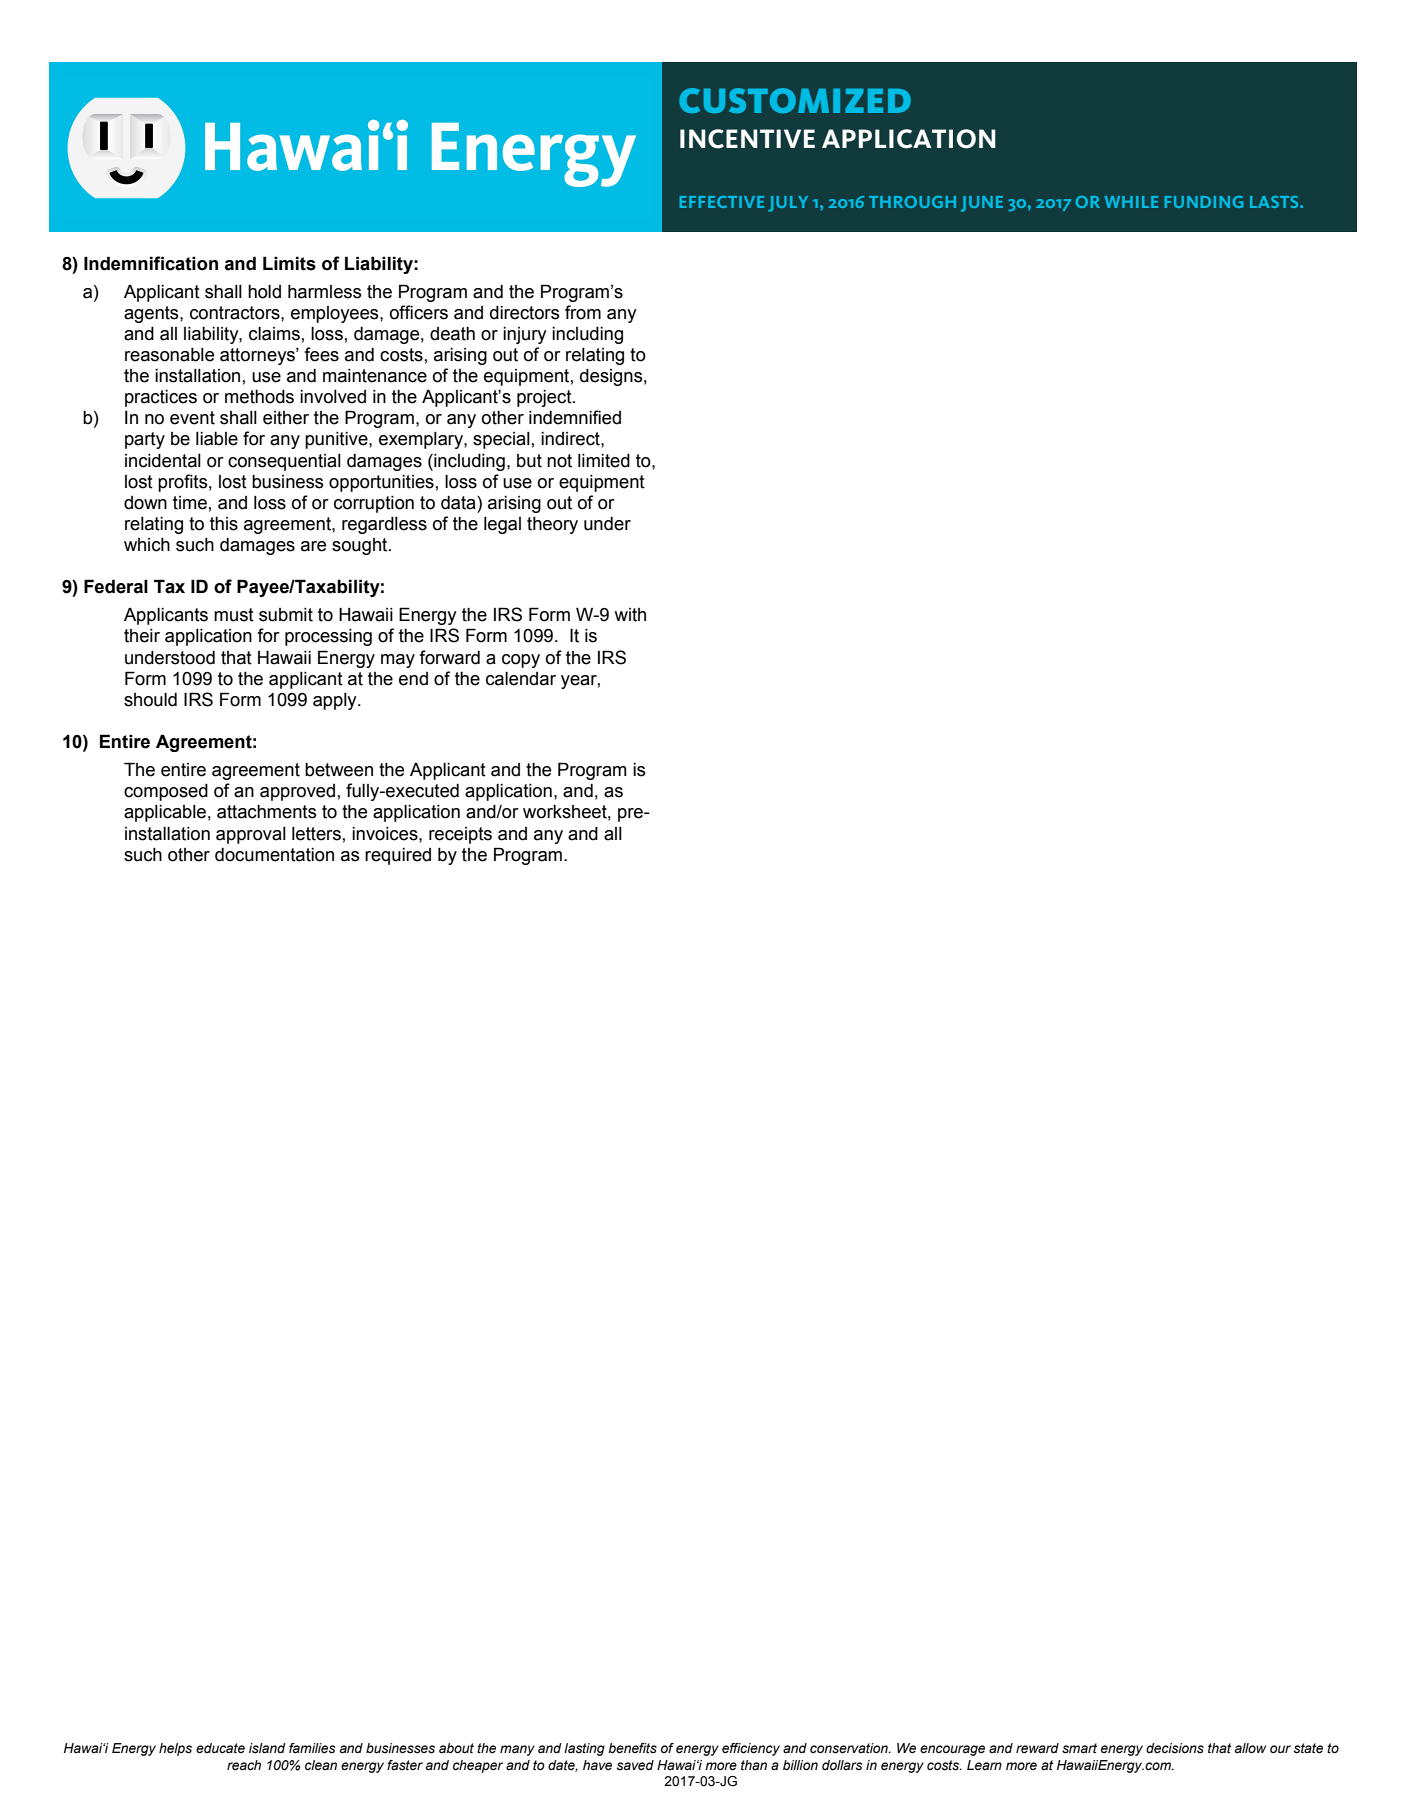 This page has width=1406, height=1819. Describe the element at coordinates (220, 1748) in the page. I see `educate` at that location.
